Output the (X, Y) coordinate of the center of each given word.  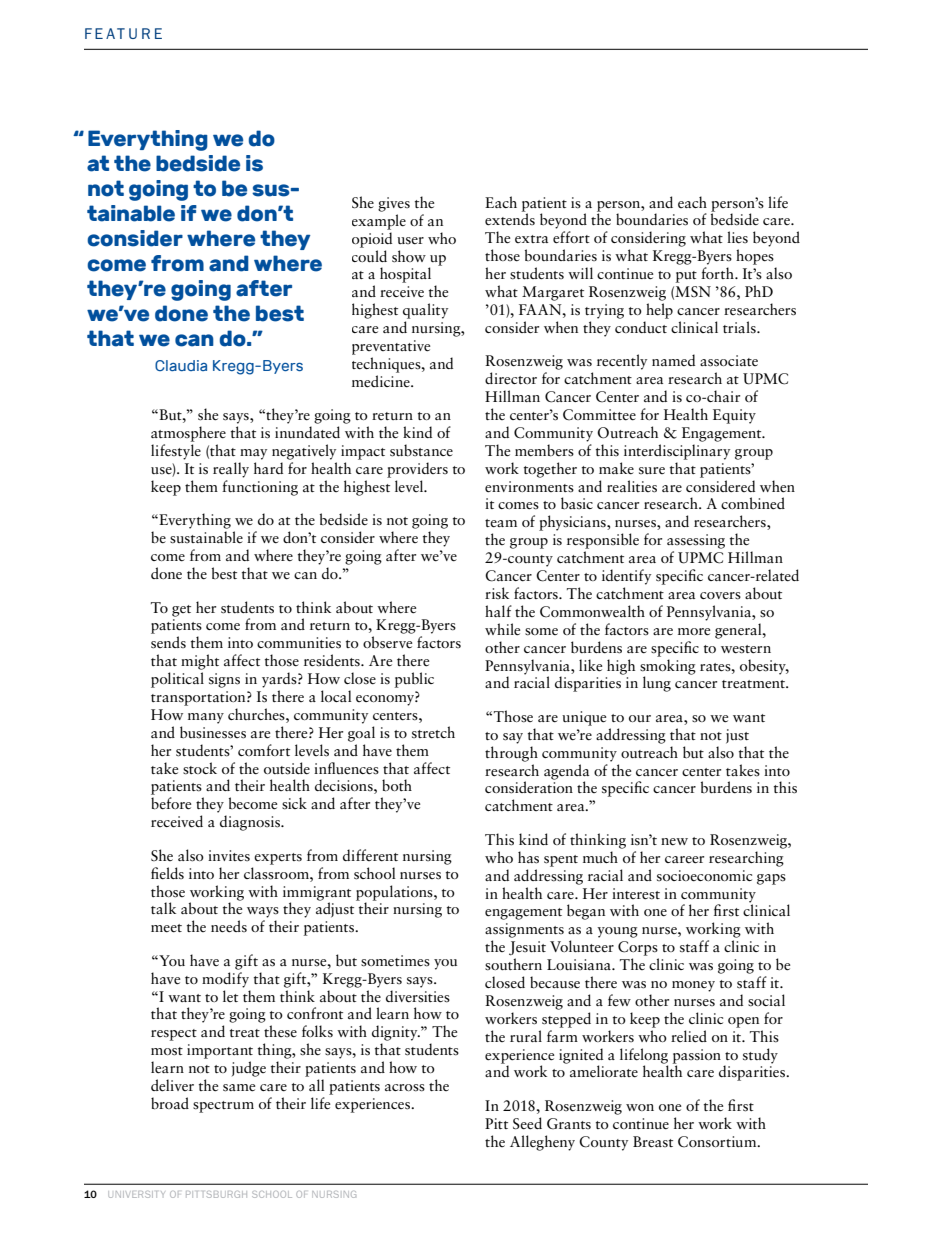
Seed (527, 1123)
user (410, 240)
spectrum (223, 1107)
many (206, 718)
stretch (433, 732)
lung (657, 684)
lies (737, 237)
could (369, 254)
